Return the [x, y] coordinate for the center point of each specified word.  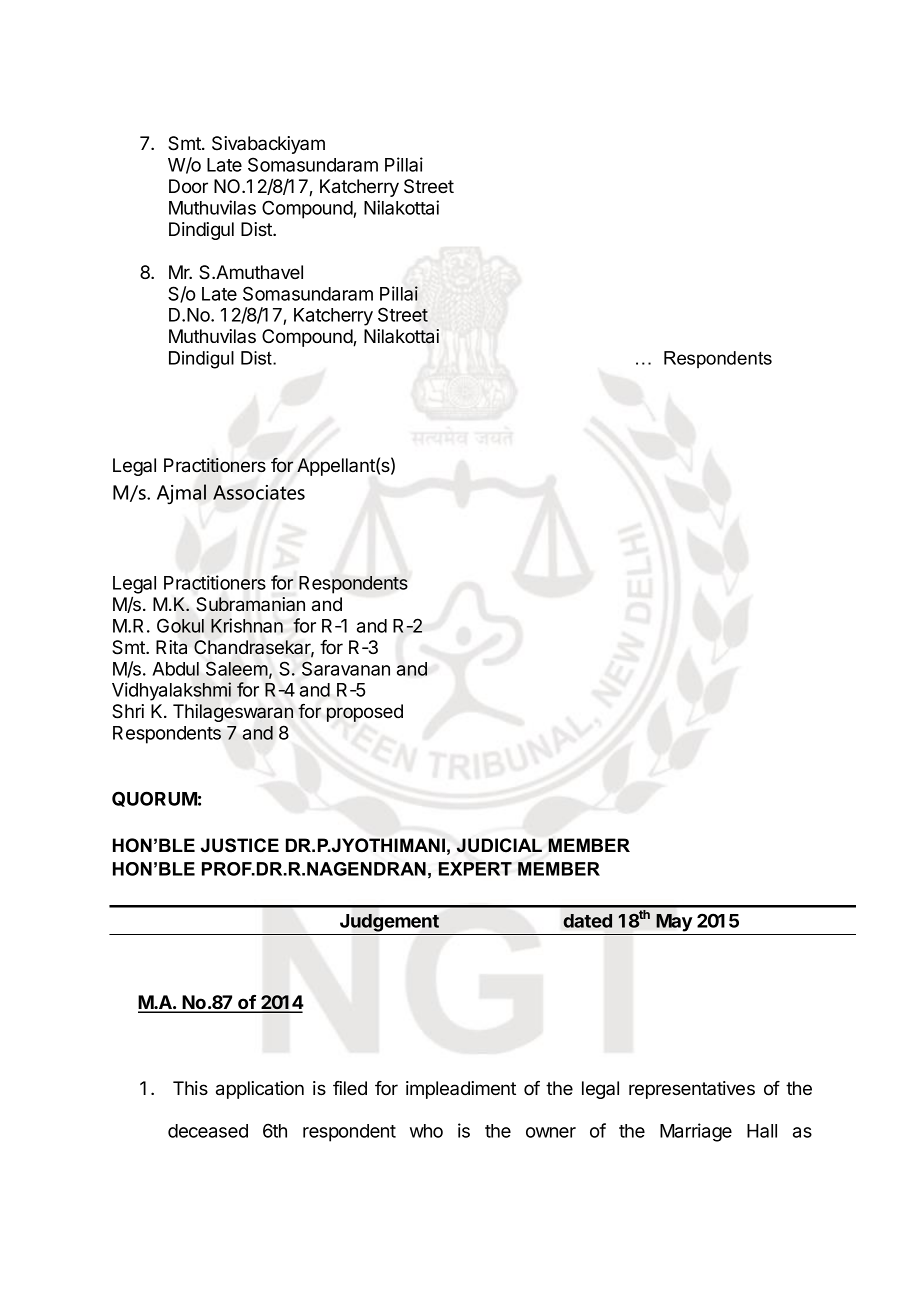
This [190, 1088]
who [426, 1131]
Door [188, 186]
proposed [365, 713]
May [674, 923]
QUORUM [154, 799]
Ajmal [181, 494]
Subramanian [250, 604]
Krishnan [247, 625]
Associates [259, 492]
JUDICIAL [499, 845]
